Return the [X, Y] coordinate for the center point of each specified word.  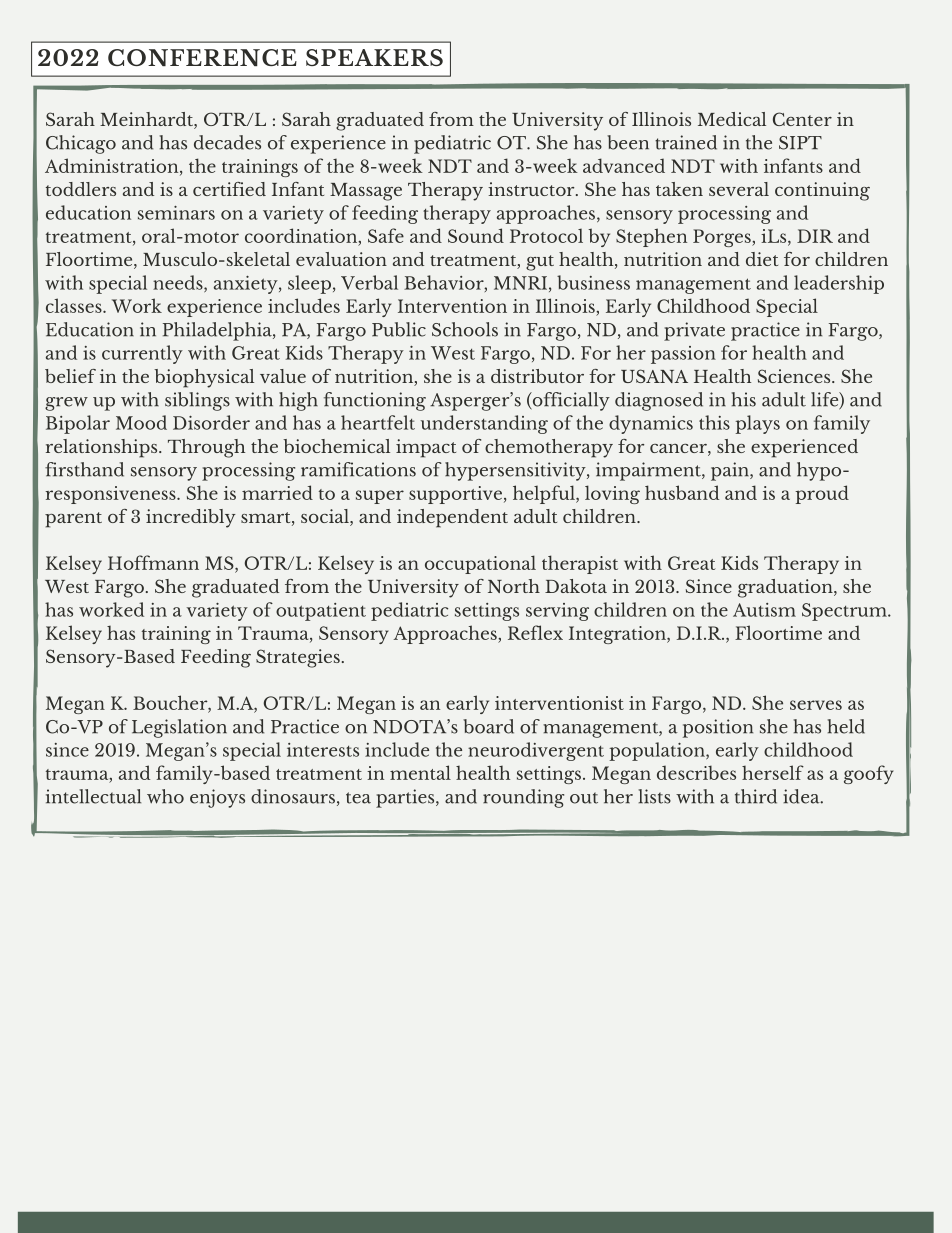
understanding [484, 424]
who [165, 796]
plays [757, 424]
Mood [141, 422]
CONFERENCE [202, 57]
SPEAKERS [374, 57]
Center [802, 119]
